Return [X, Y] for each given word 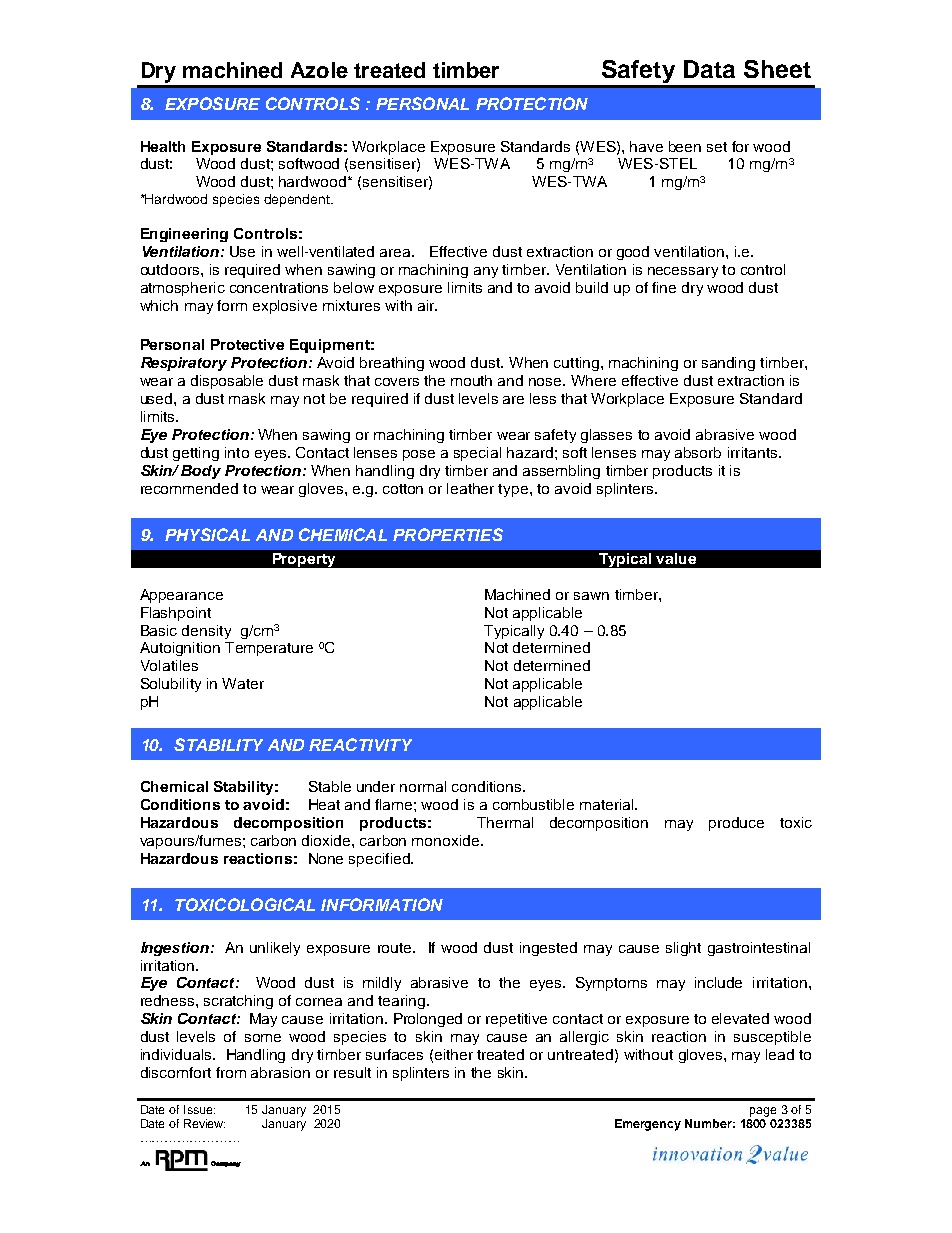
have [646, 146]
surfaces [394, 1054]
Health [163, 146]
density [206, 632]
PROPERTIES [448, 534]
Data [709, 69]
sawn [591, 596]
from [231, 1072]
